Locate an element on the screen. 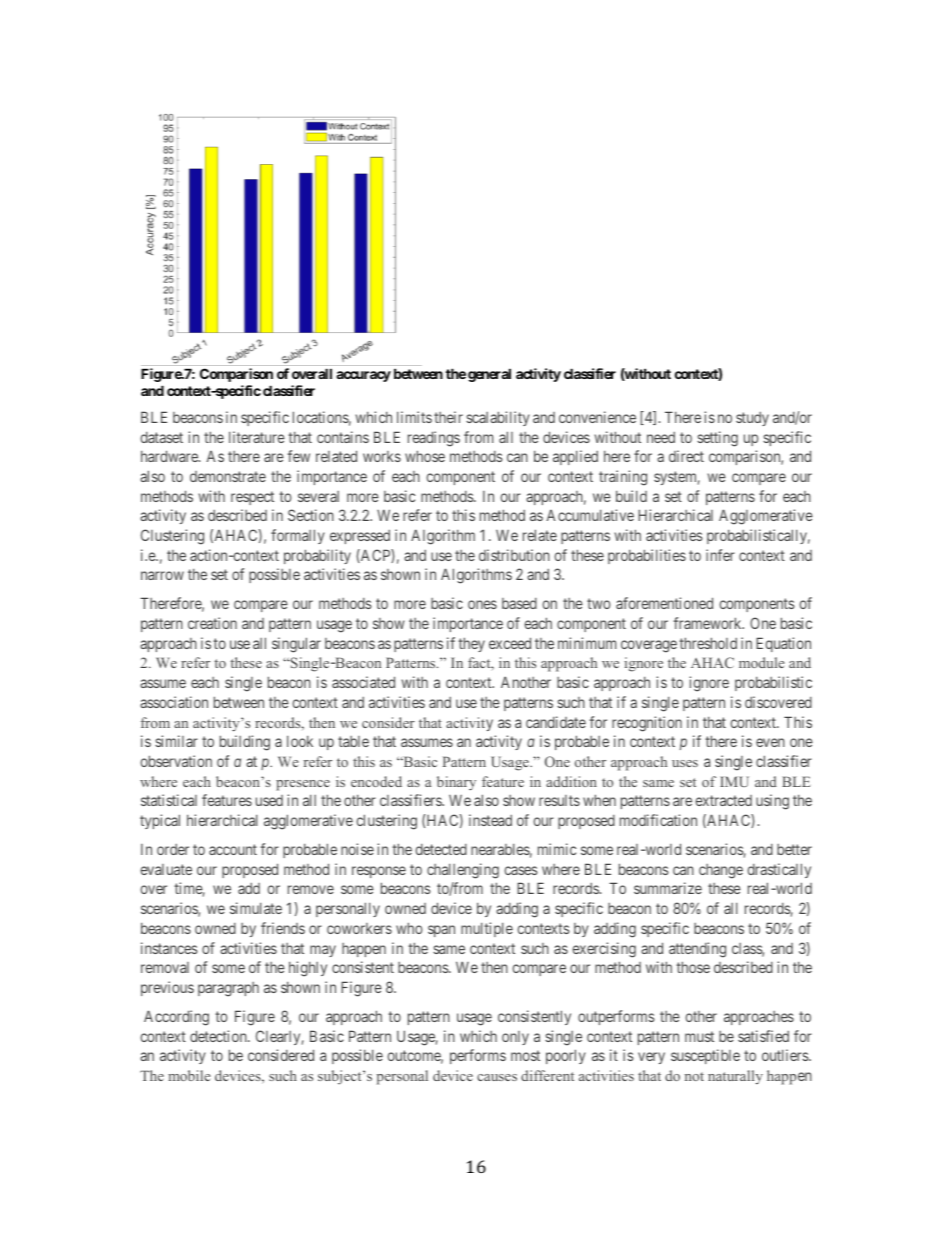 The width and height of the screenshot is (952, 1233). only is located at coordinates (515, 1038).
